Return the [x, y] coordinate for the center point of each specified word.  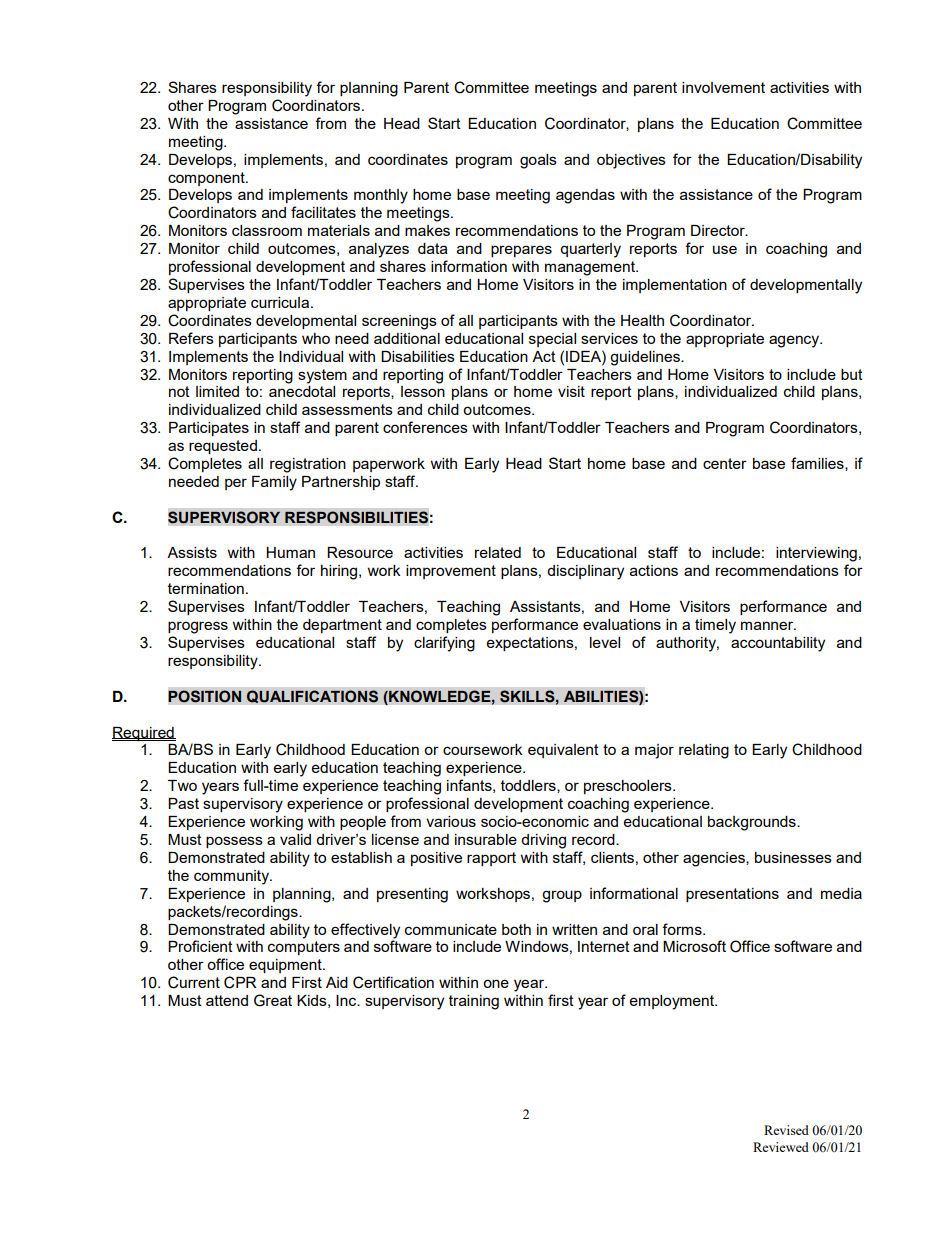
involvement [723, 87]
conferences [425, 427]
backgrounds [753, 823]
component [207, 179]
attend [227, 1000]
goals [538, 161]
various [451, 821]
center [725, 463]
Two [182, 785]
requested [223, 447]
